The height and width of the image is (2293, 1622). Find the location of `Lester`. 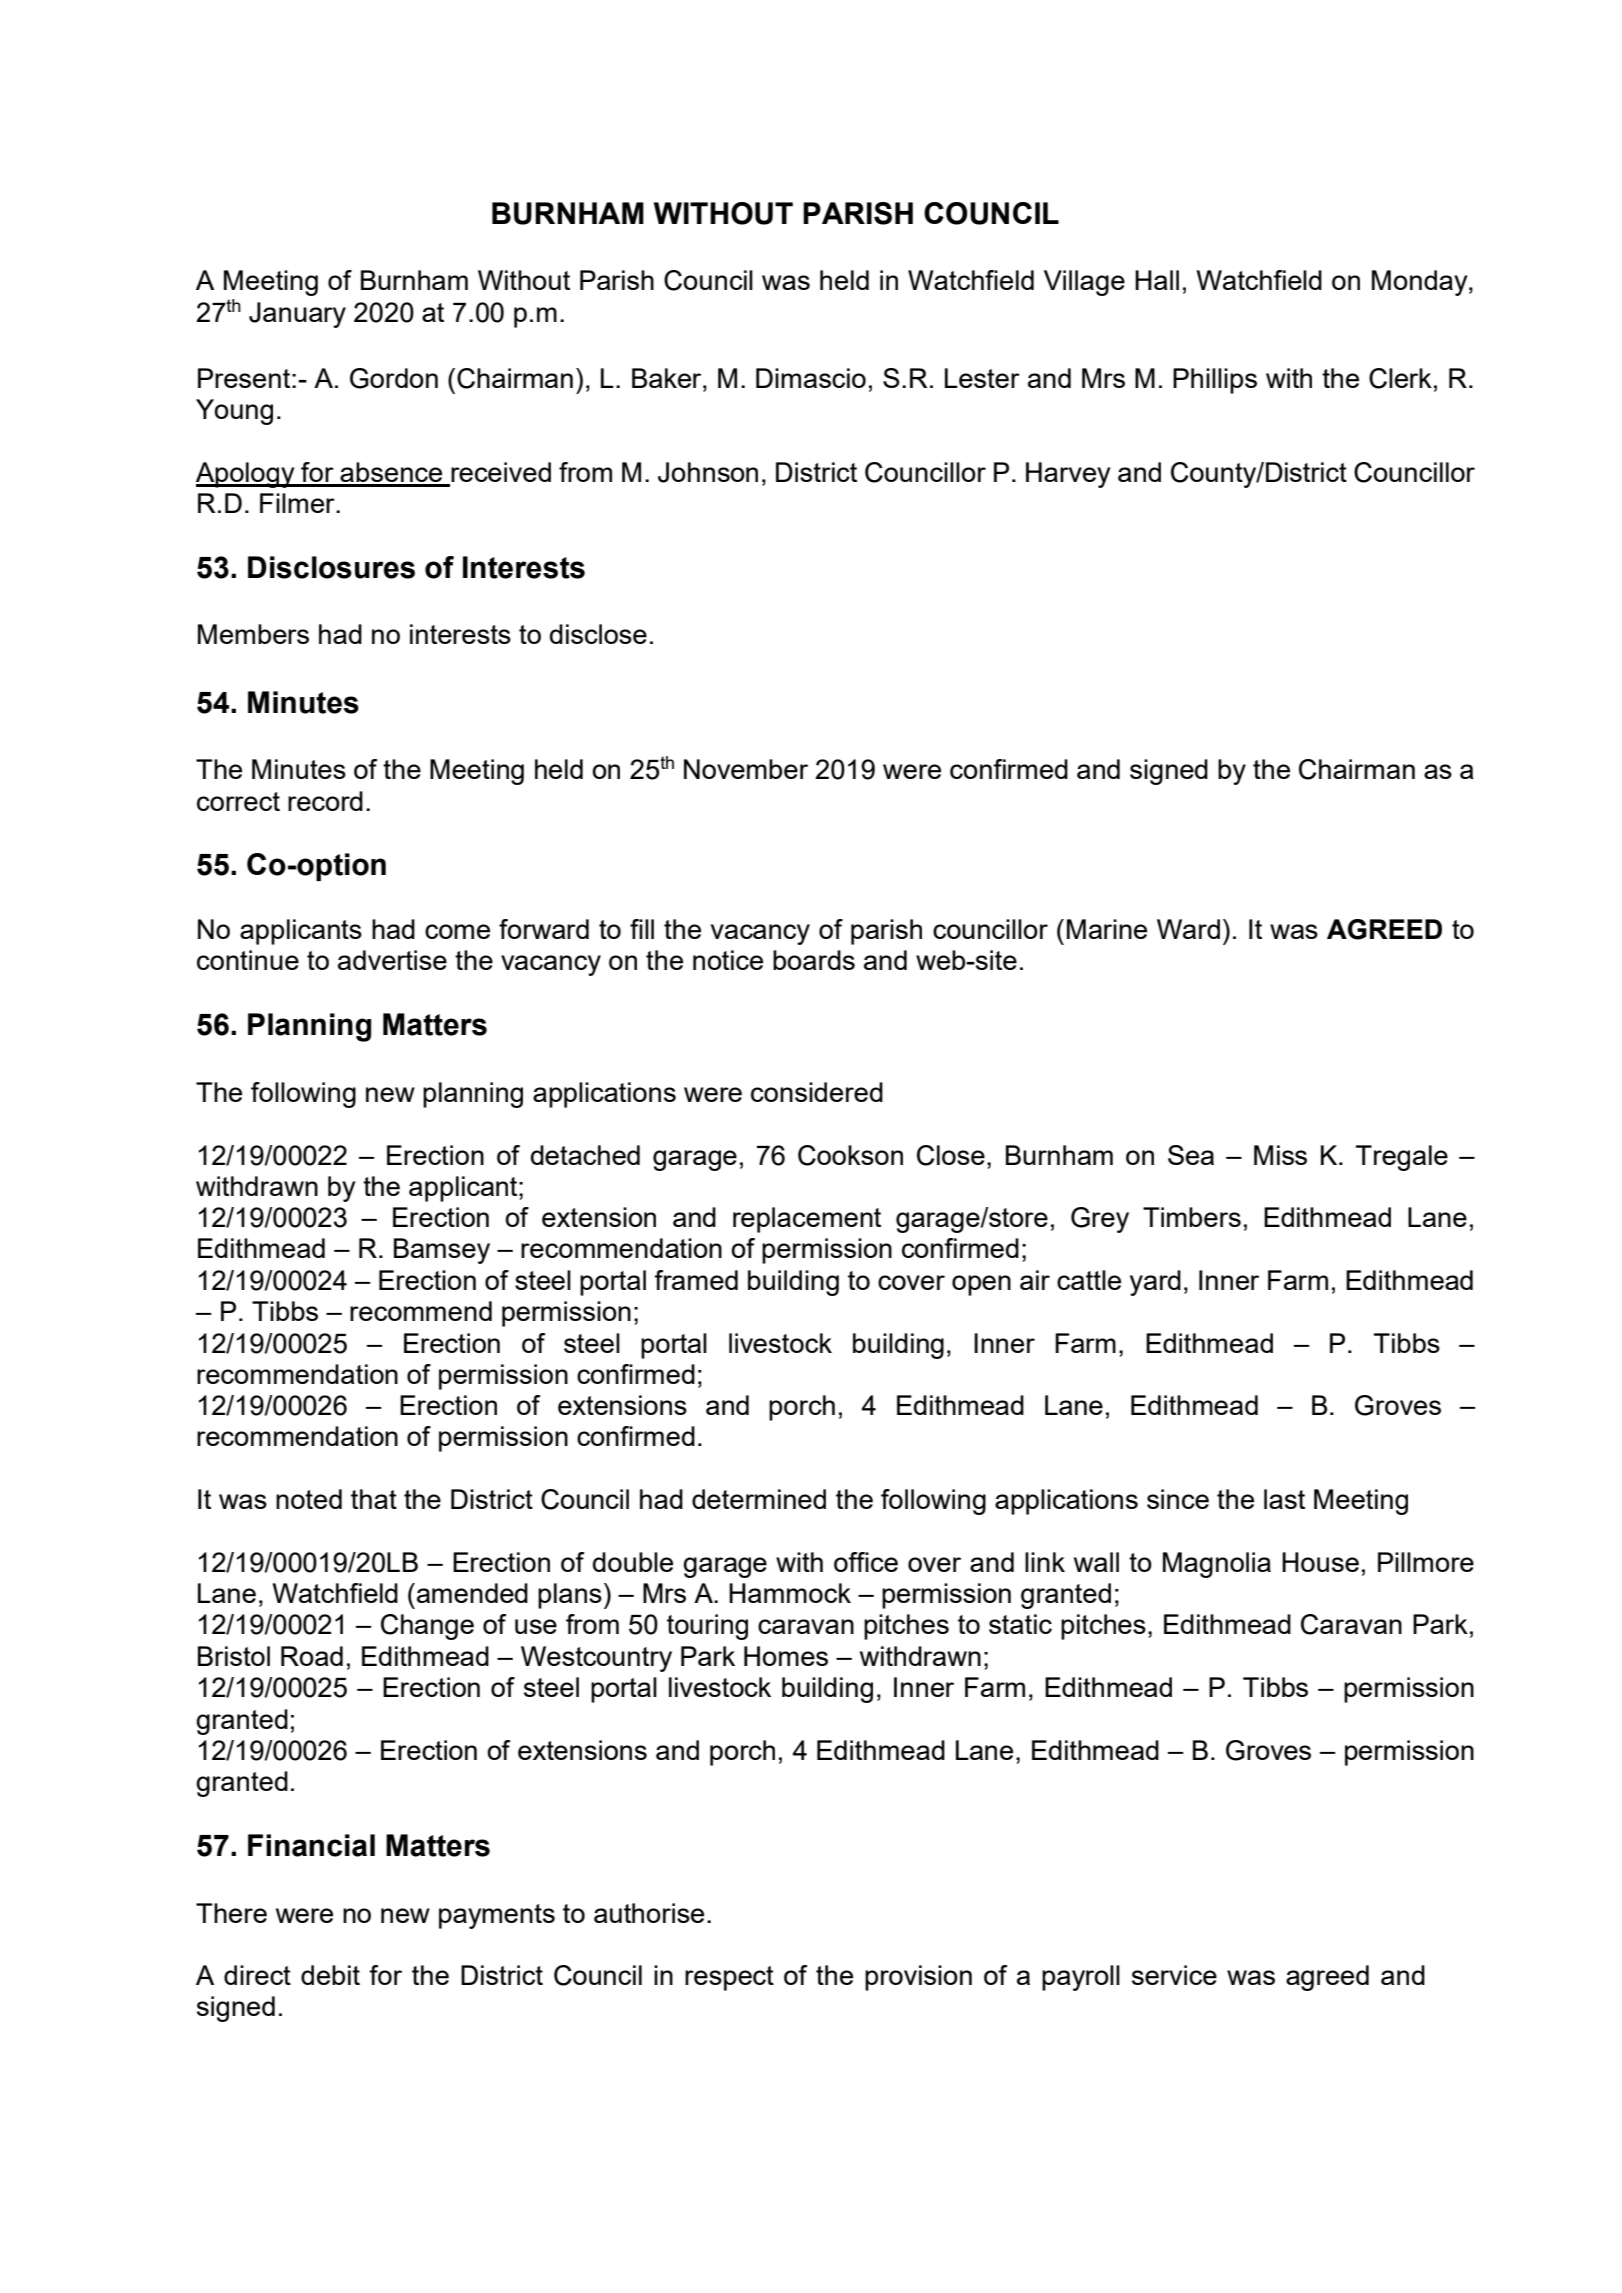

Lester is located at coordinates (982, 378).
